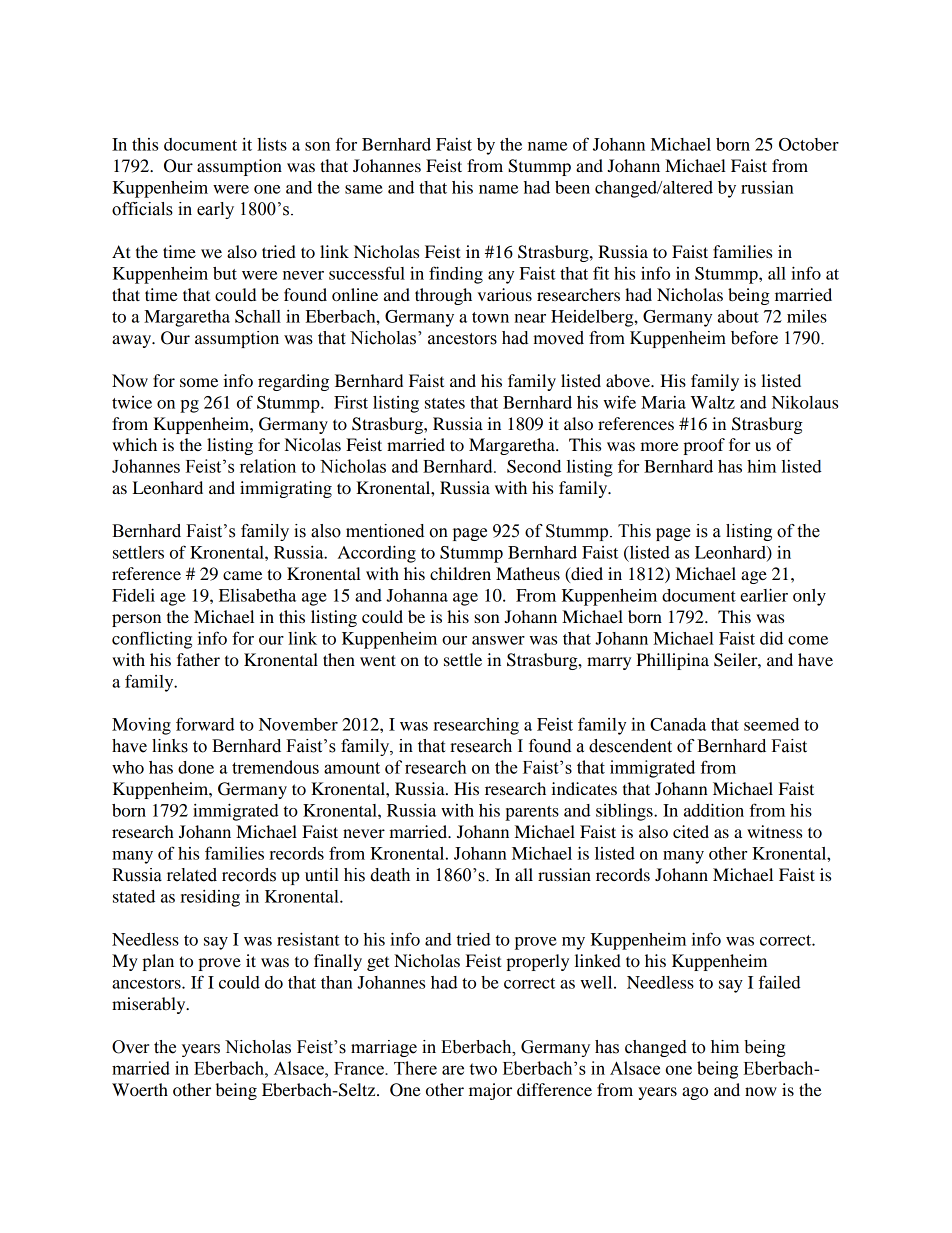  I want to click on relation, so click(268, 466).
